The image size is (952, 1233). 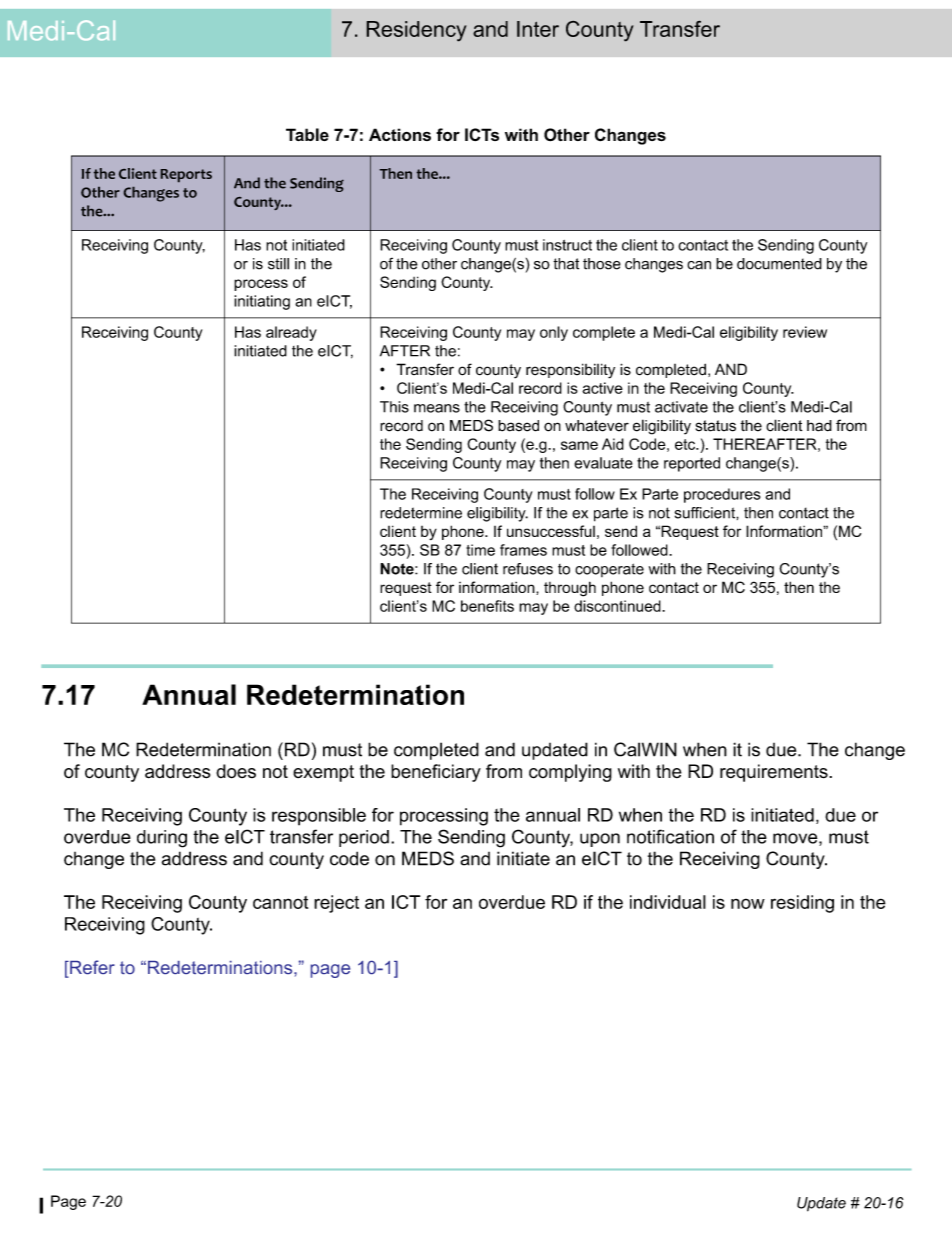 What do you see at coordinates (307, 134) in the screenshot?
I see `Table` at bounding box center [307, 134].
